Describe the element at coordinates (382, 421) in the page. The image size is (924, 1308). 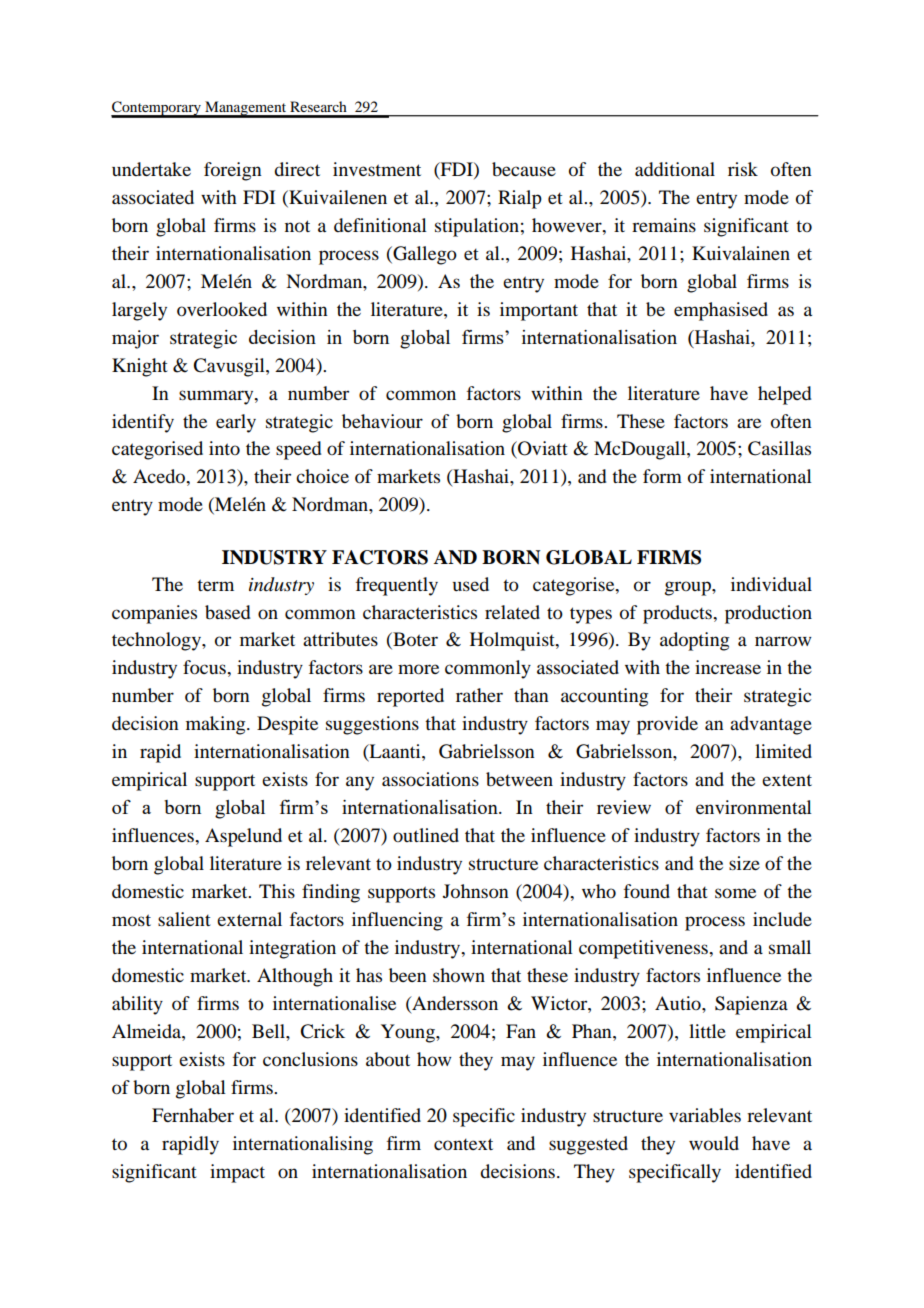
I see `behaviour` at that location.
